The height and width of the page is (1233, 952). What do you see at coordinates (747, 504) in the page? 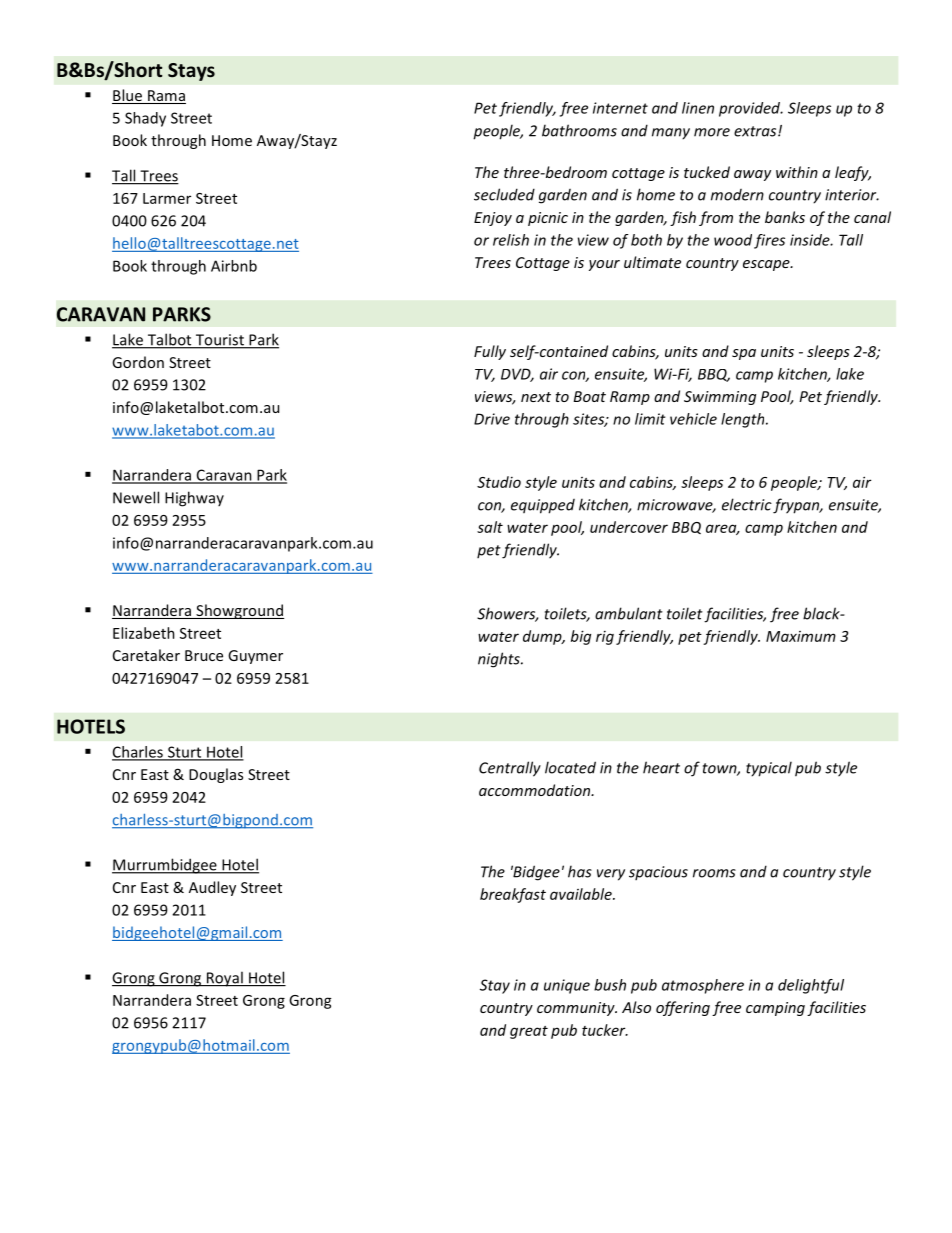
I see `electric` at bounding box center [747, 504].
